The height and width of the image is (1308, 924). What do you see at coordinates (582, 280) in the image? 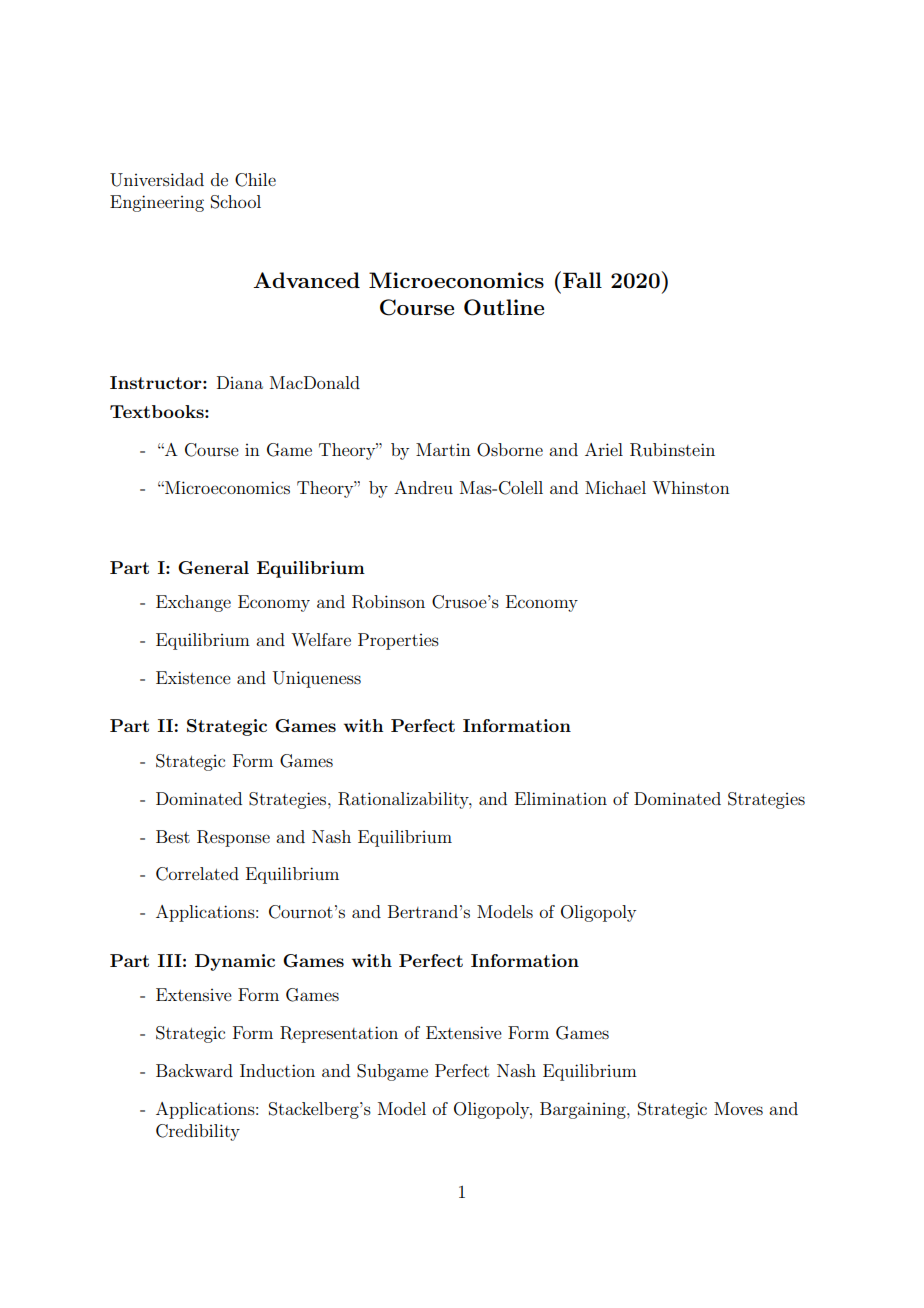
I see `Fall` at bounding box center [582, 280].
